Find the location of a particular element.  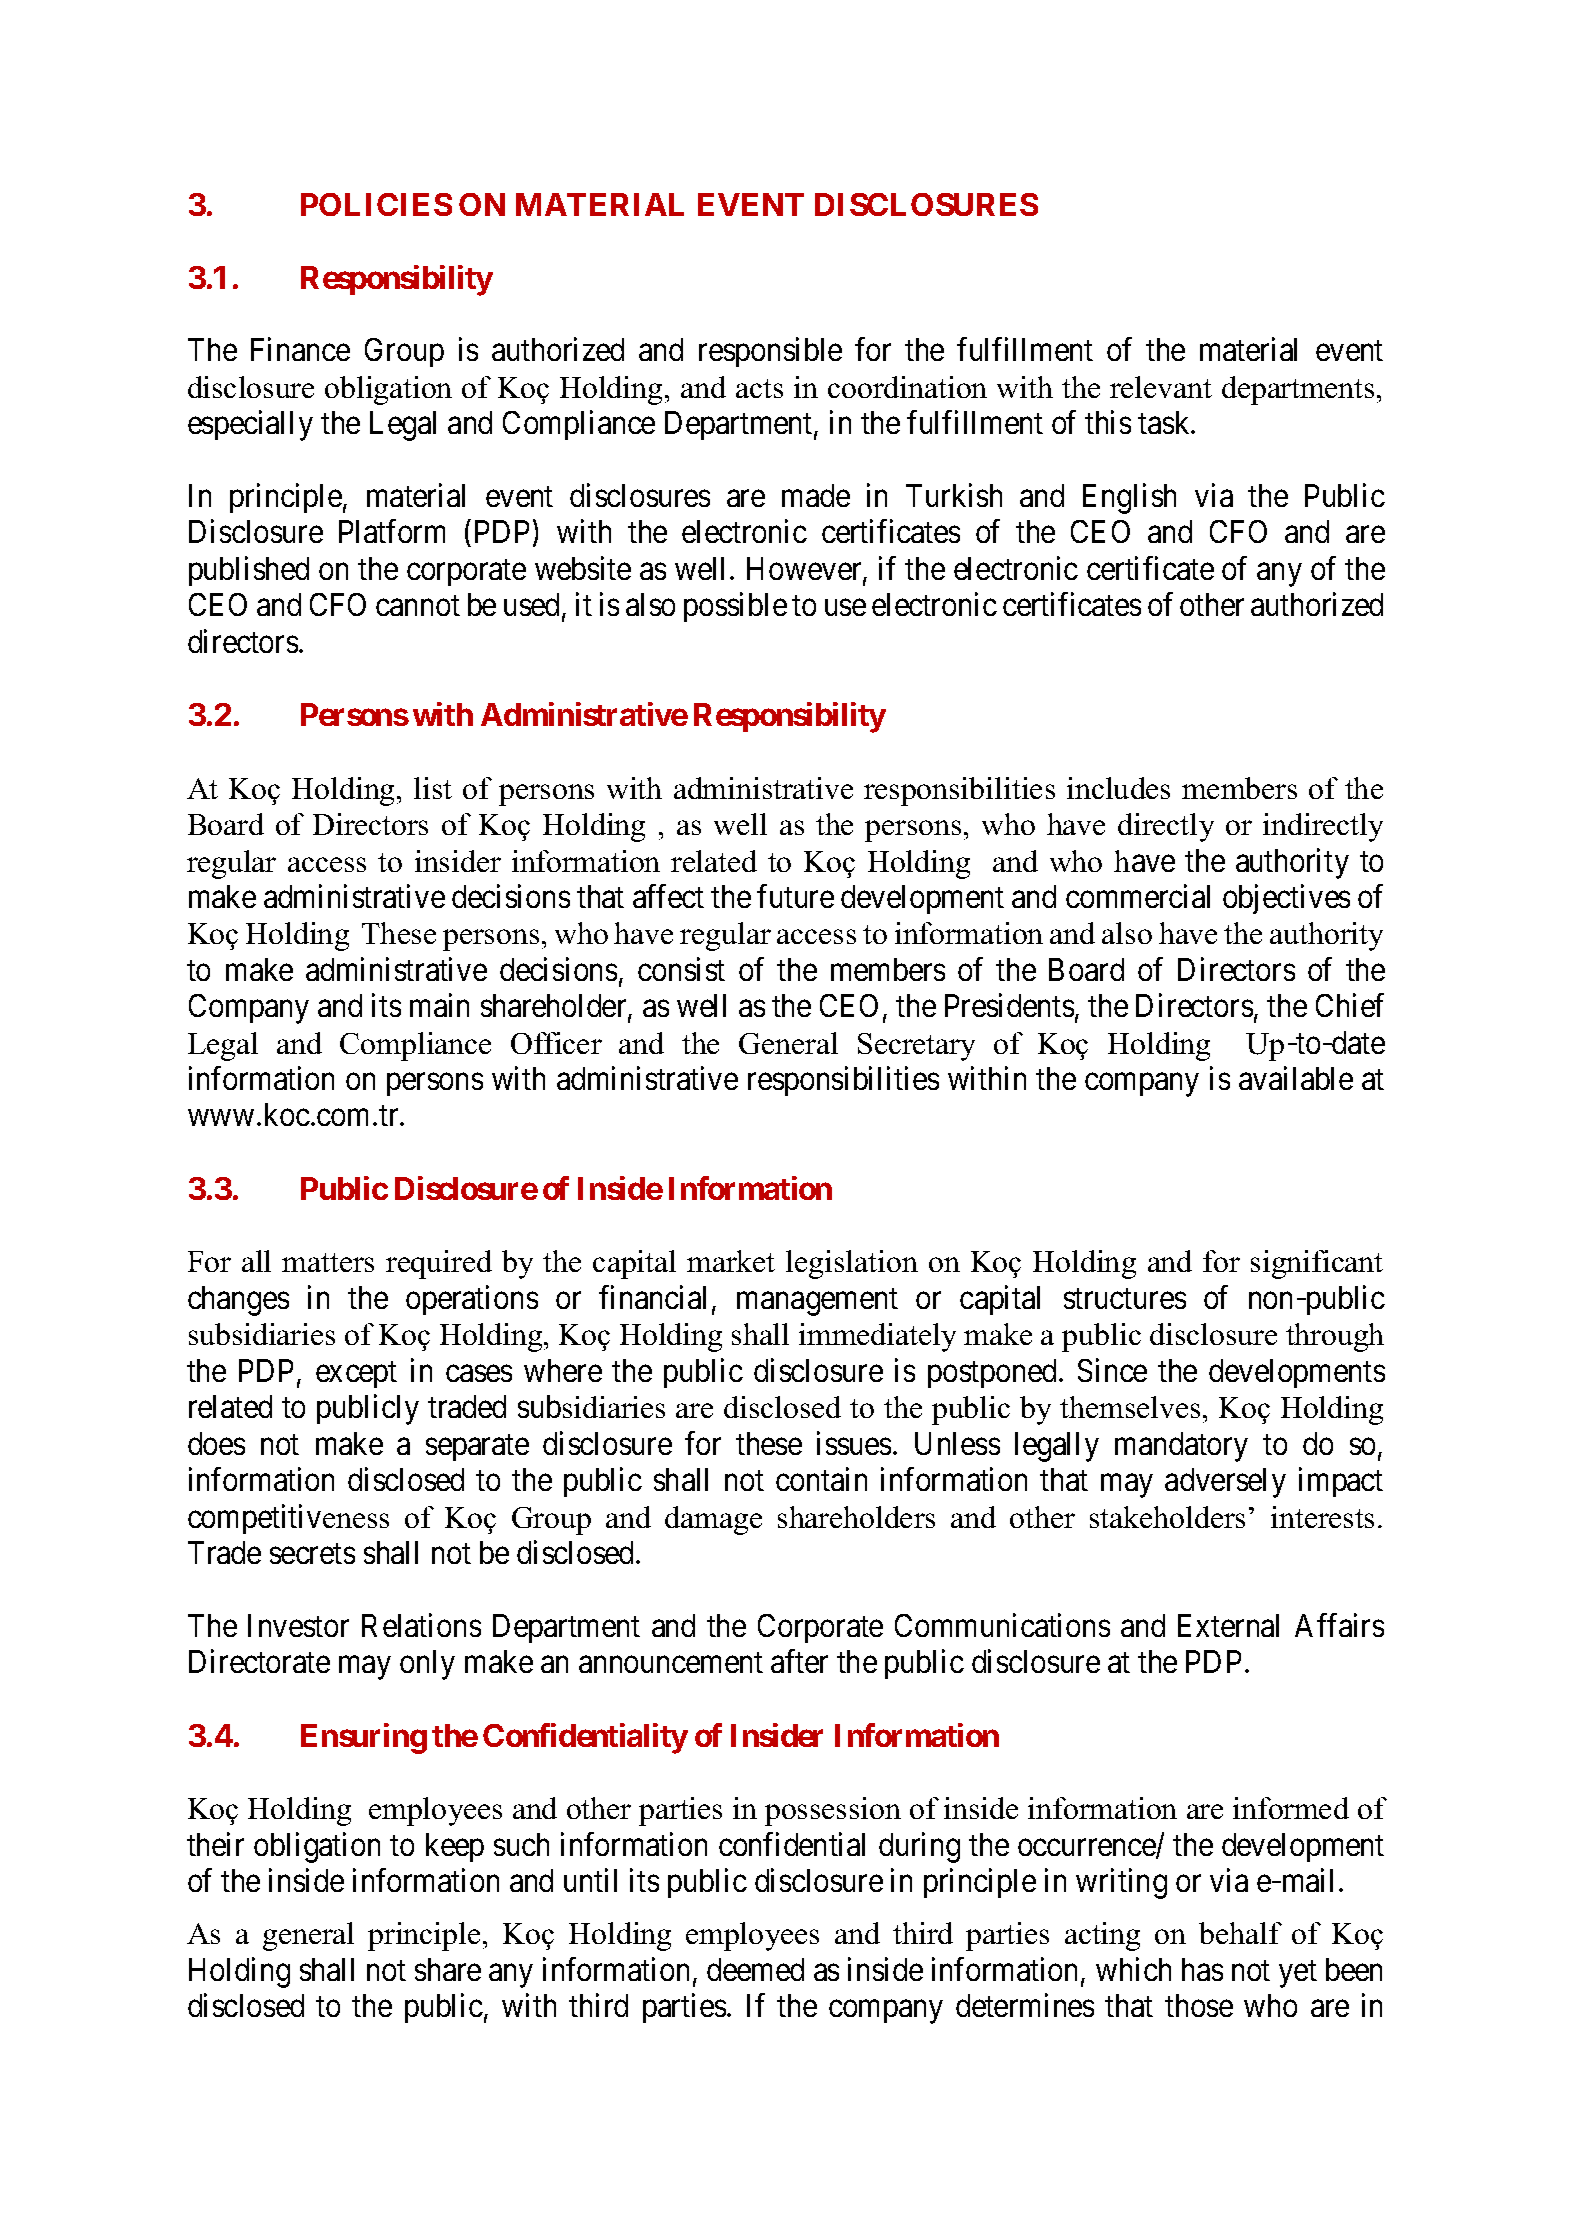

keep is located at coordinates (455, 1847).
